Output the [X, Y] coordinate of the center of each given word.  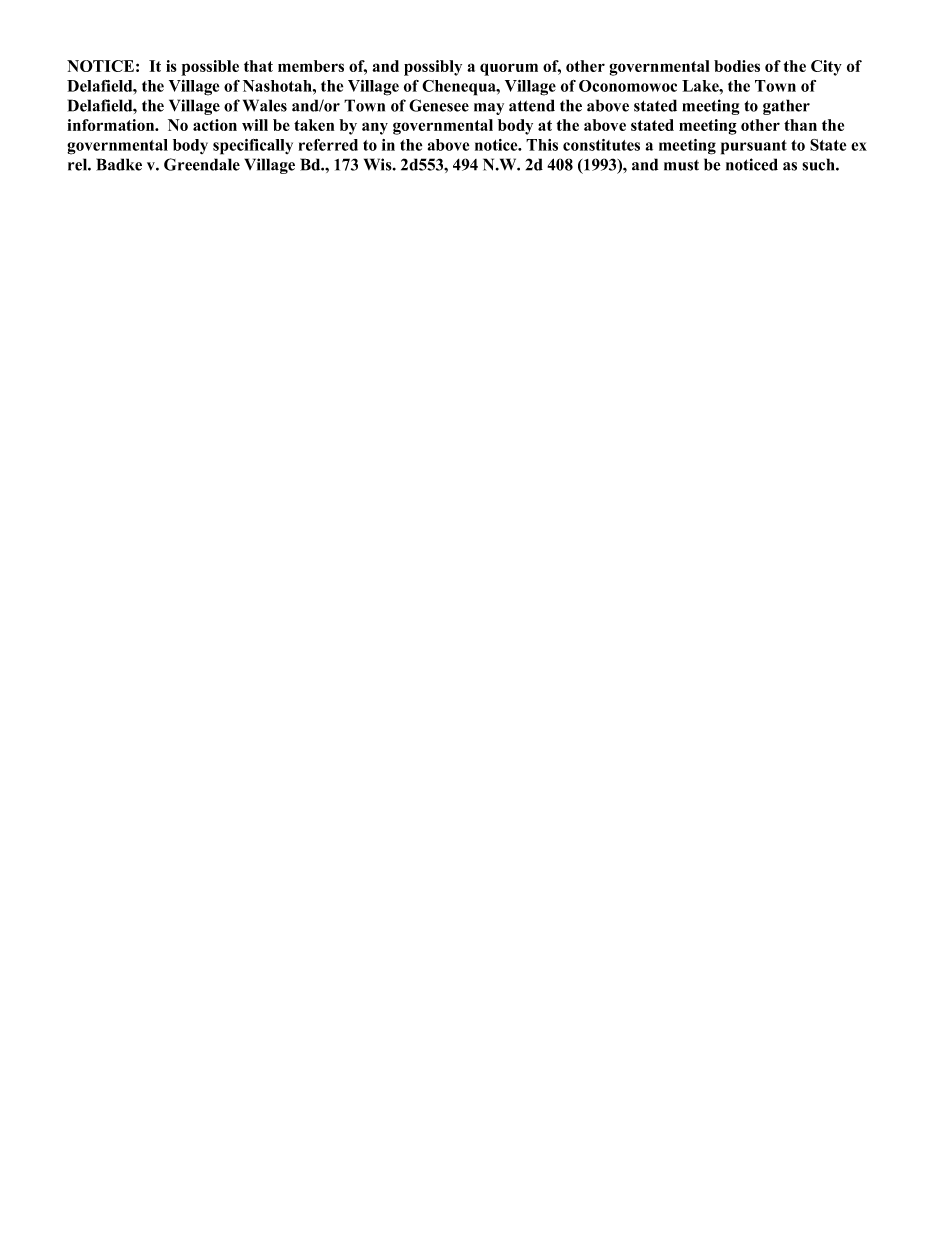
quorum [509, 69]
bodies [737, 66]
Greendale [202, 164]
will [255, 125]
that [258, 66]
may [489, 109]
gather [786, 107]
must [681, 165]
